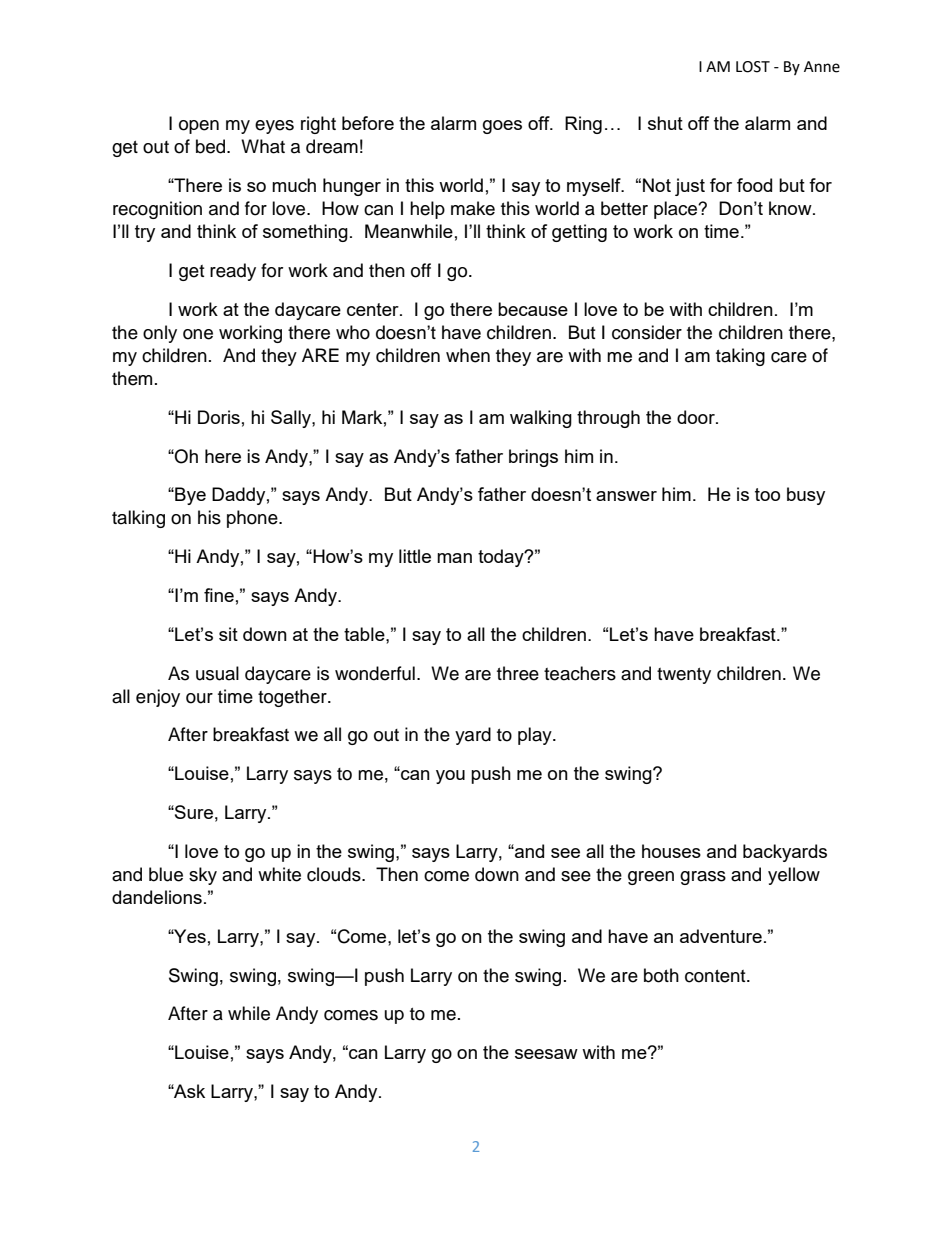 This screenshot has width=952, height=1233. What do you see at coordinates (502, 127) in the screenshot?
I see `goes` at bounding box center [502, 127].
